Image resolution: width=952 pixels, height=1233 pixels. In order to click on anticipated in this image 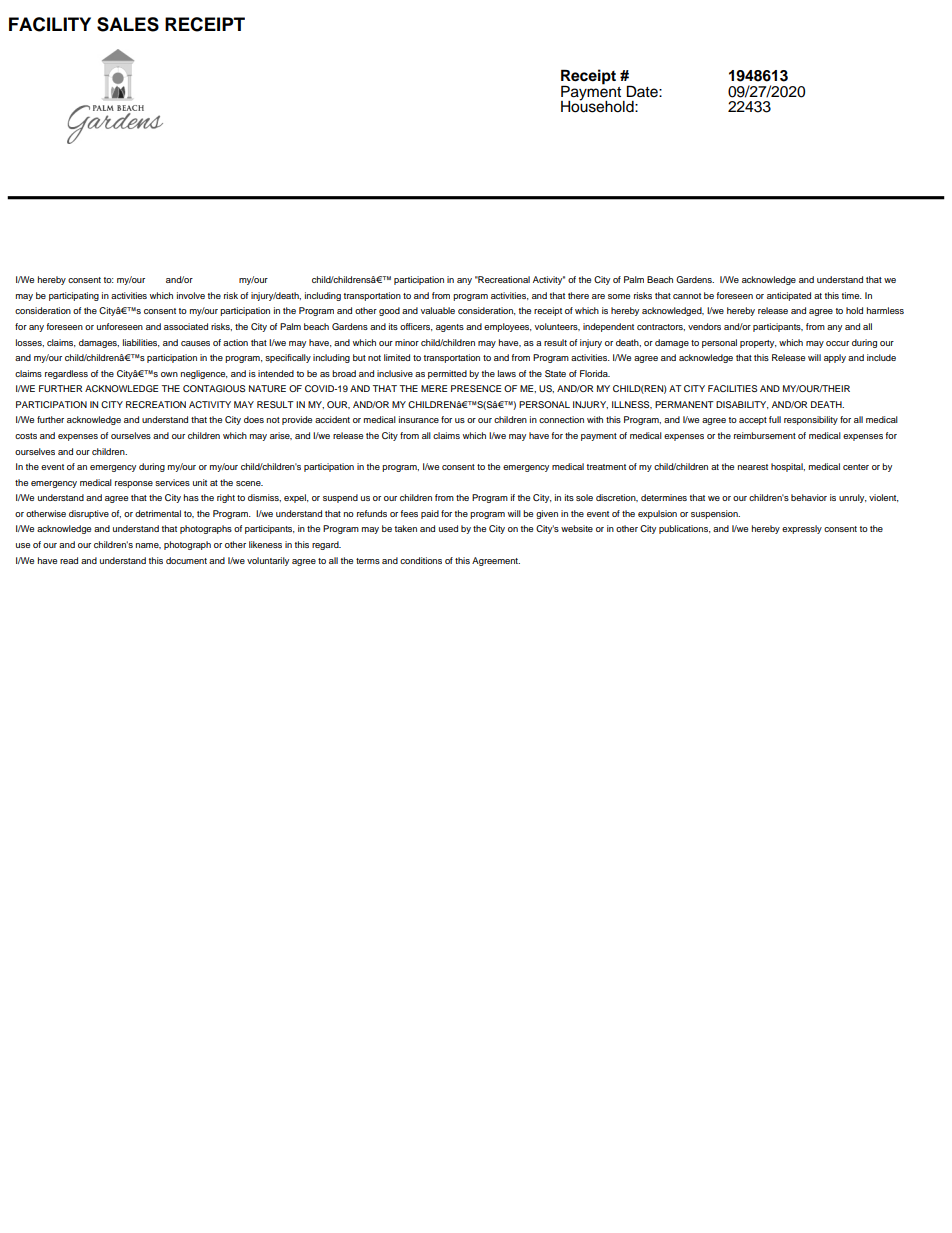, I will do `click(789, 296)`.
